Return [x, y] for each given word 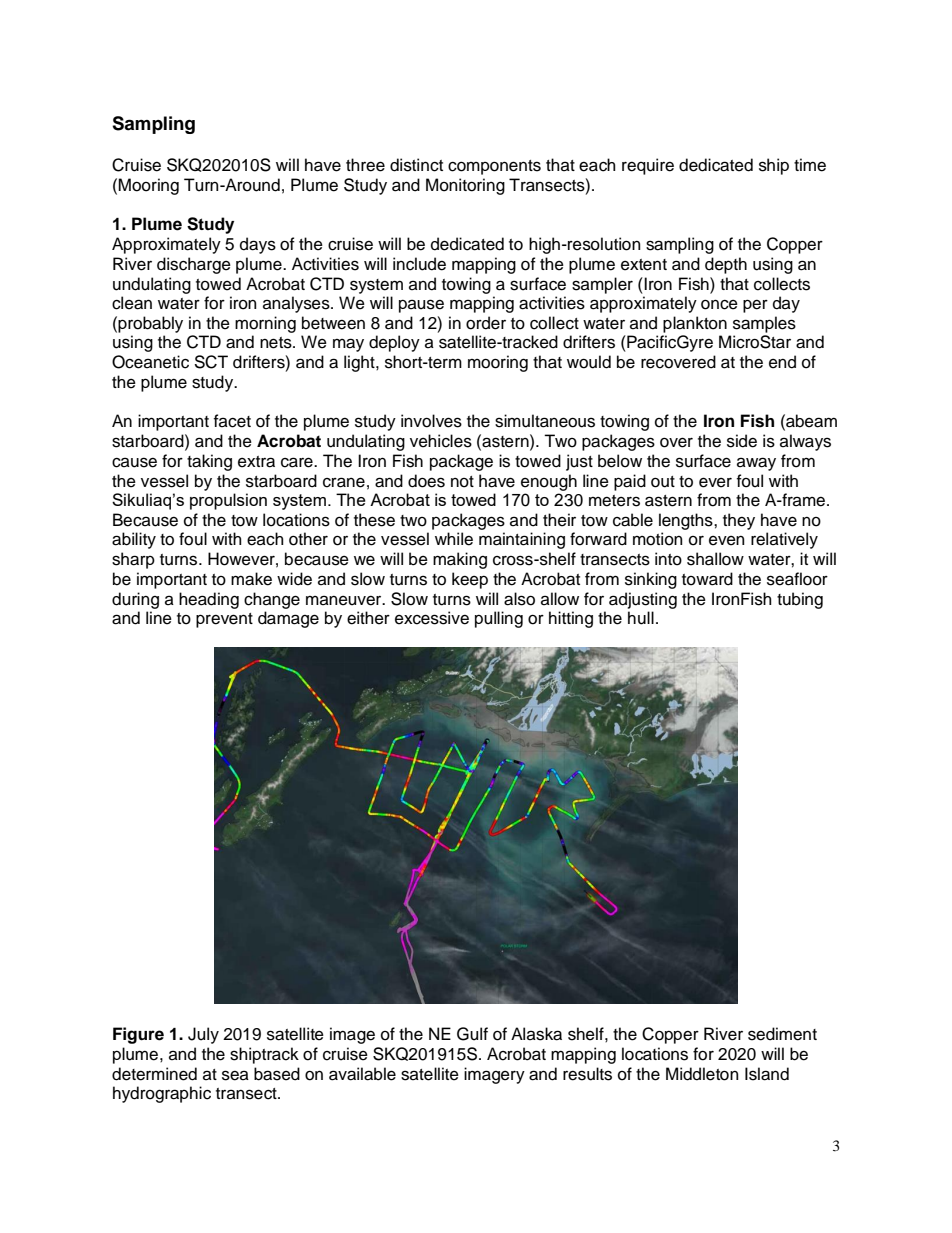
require [648, 166]
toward [707, 579]
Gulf [472, 1034]
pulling [499, 619]
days [258, 245]
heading [209, 600]
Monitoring [465, 186]
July [203, 1035]
